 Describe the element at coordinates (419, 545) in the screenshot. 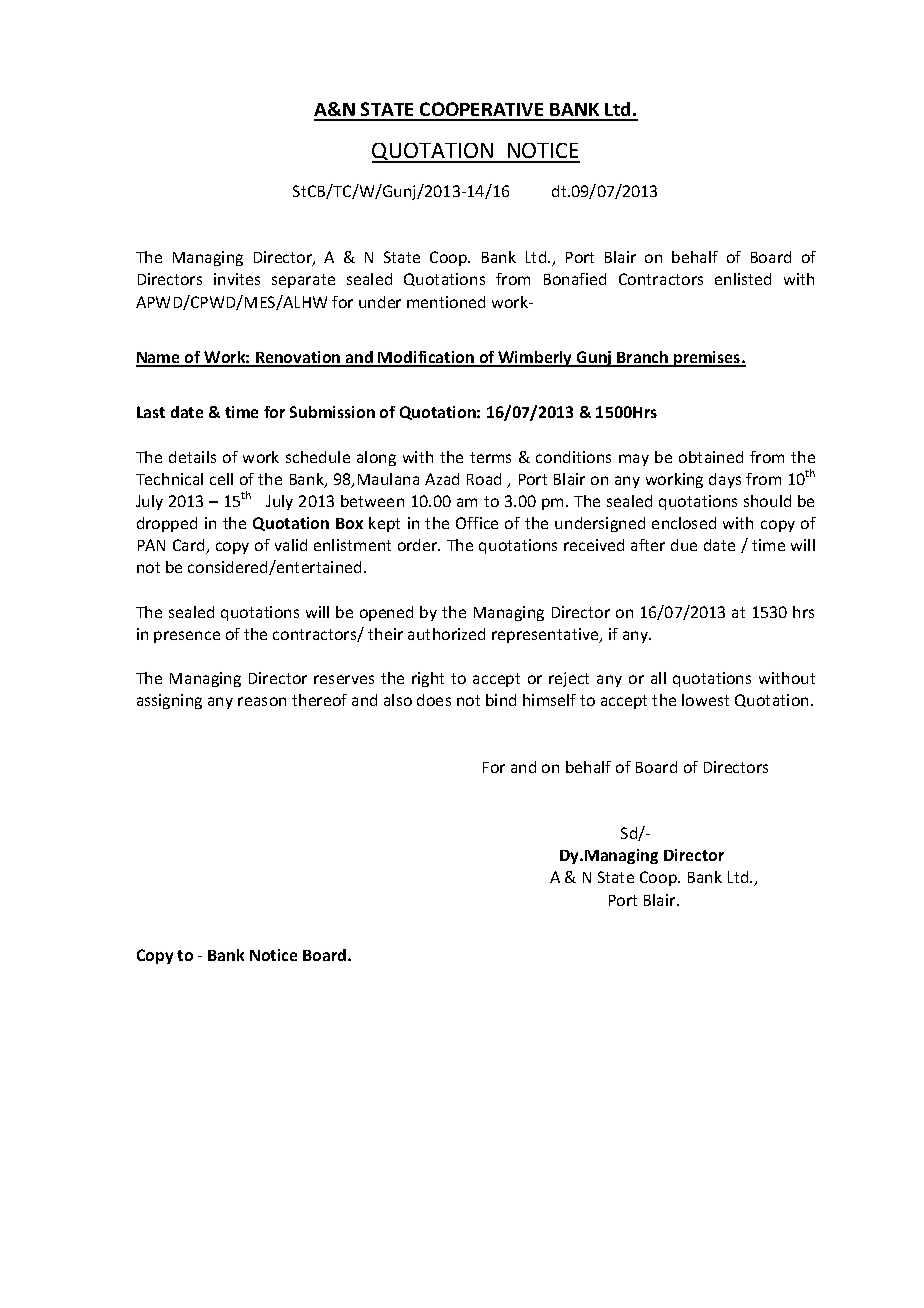

I see `order` at that location.
